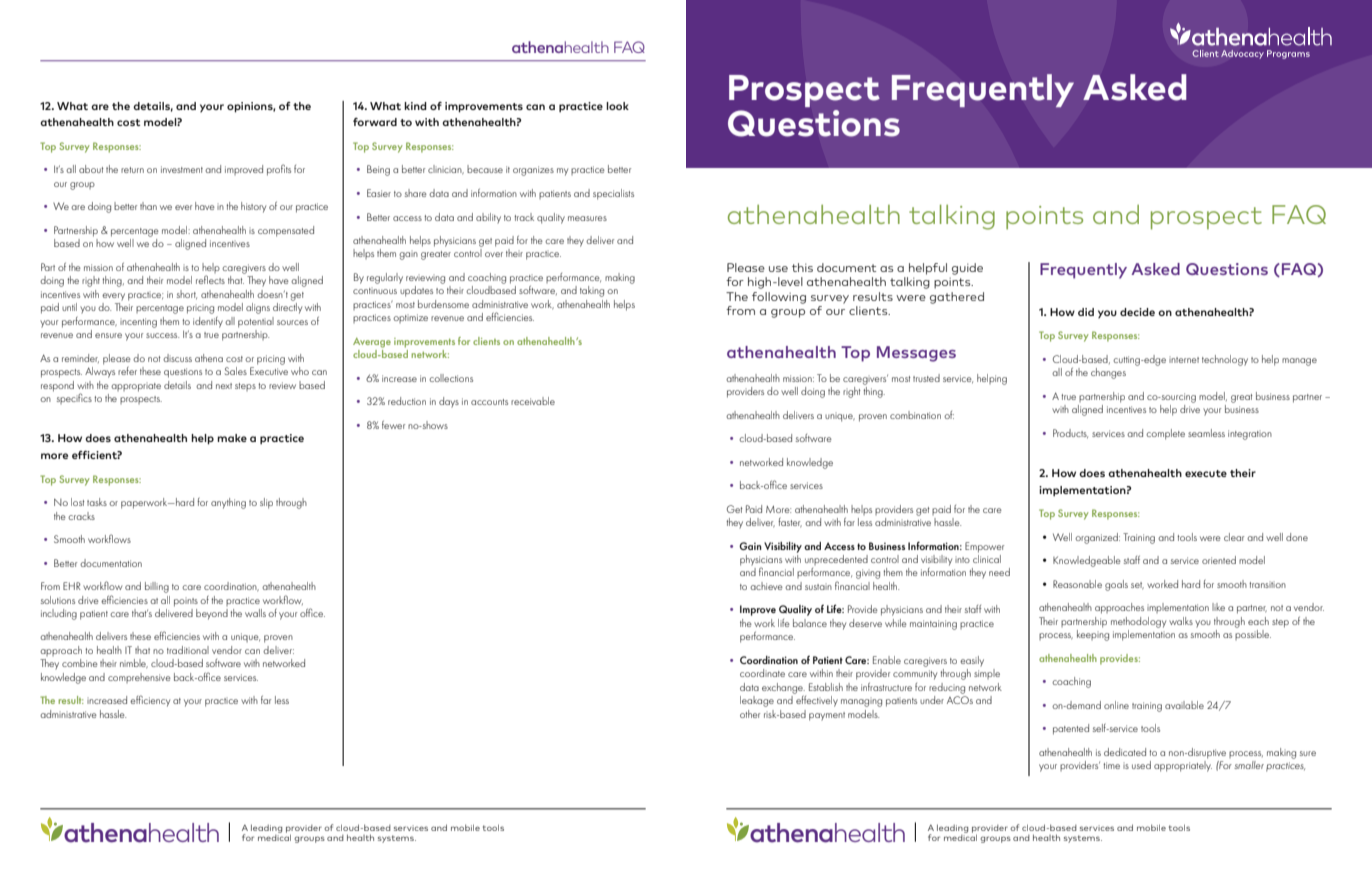 The image size is (1372, 887). I want to click on achieve, so click(766, 586).
